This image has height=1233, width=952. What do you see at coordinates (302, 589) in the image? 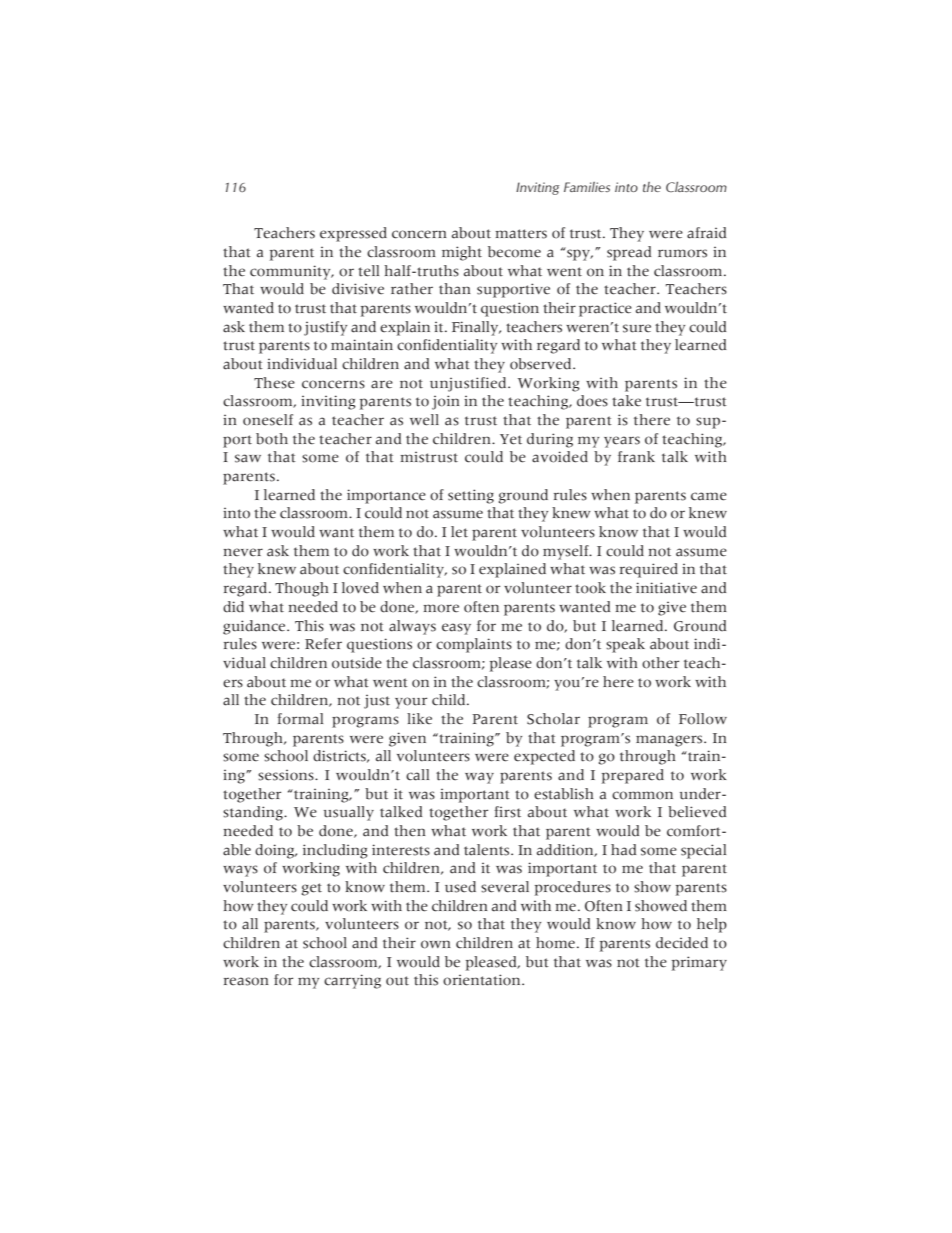
I see `Though` at bounding box center [302, 589].
